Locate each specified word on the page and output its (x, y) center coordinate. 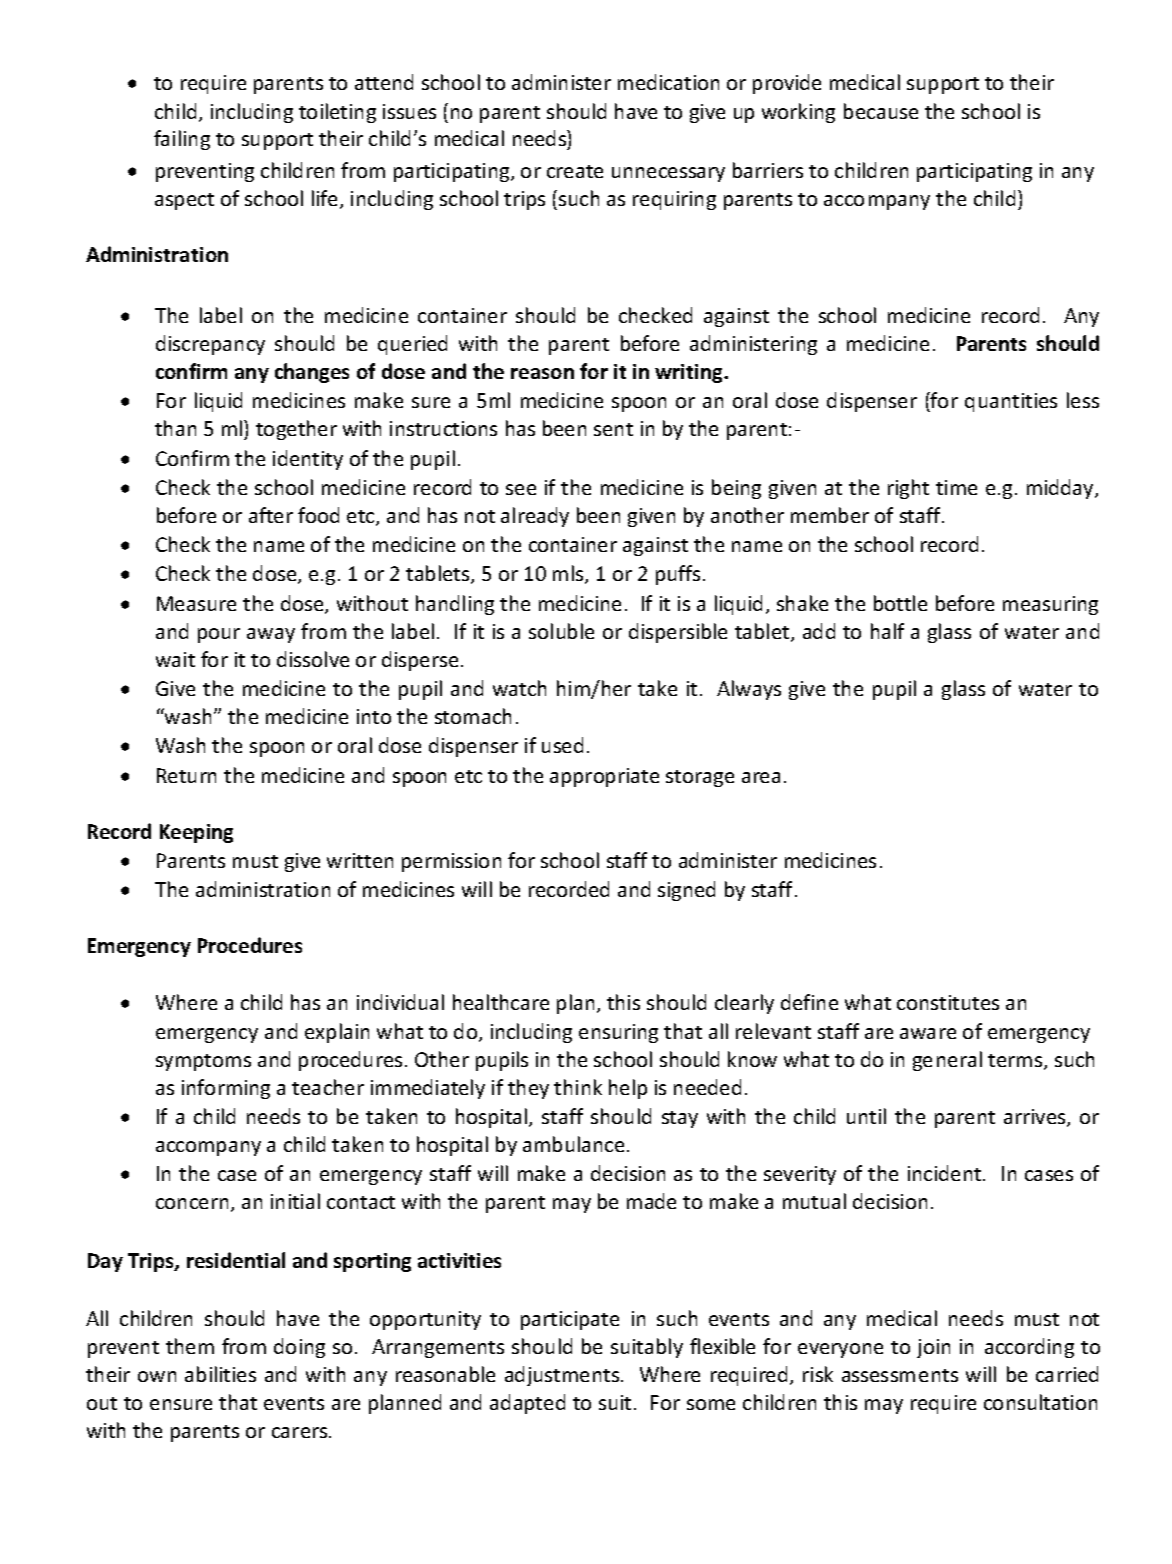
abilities (220, 1374)
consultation (1040, 1402)
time (956, 487)
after (271, 515)
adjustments (563, 1376)
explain (337, 1033)
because (881, 111)
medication (668, 82)
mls (569, 574)
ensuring (618, 1033)
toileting (337, 113)
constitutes (948, 1002)
